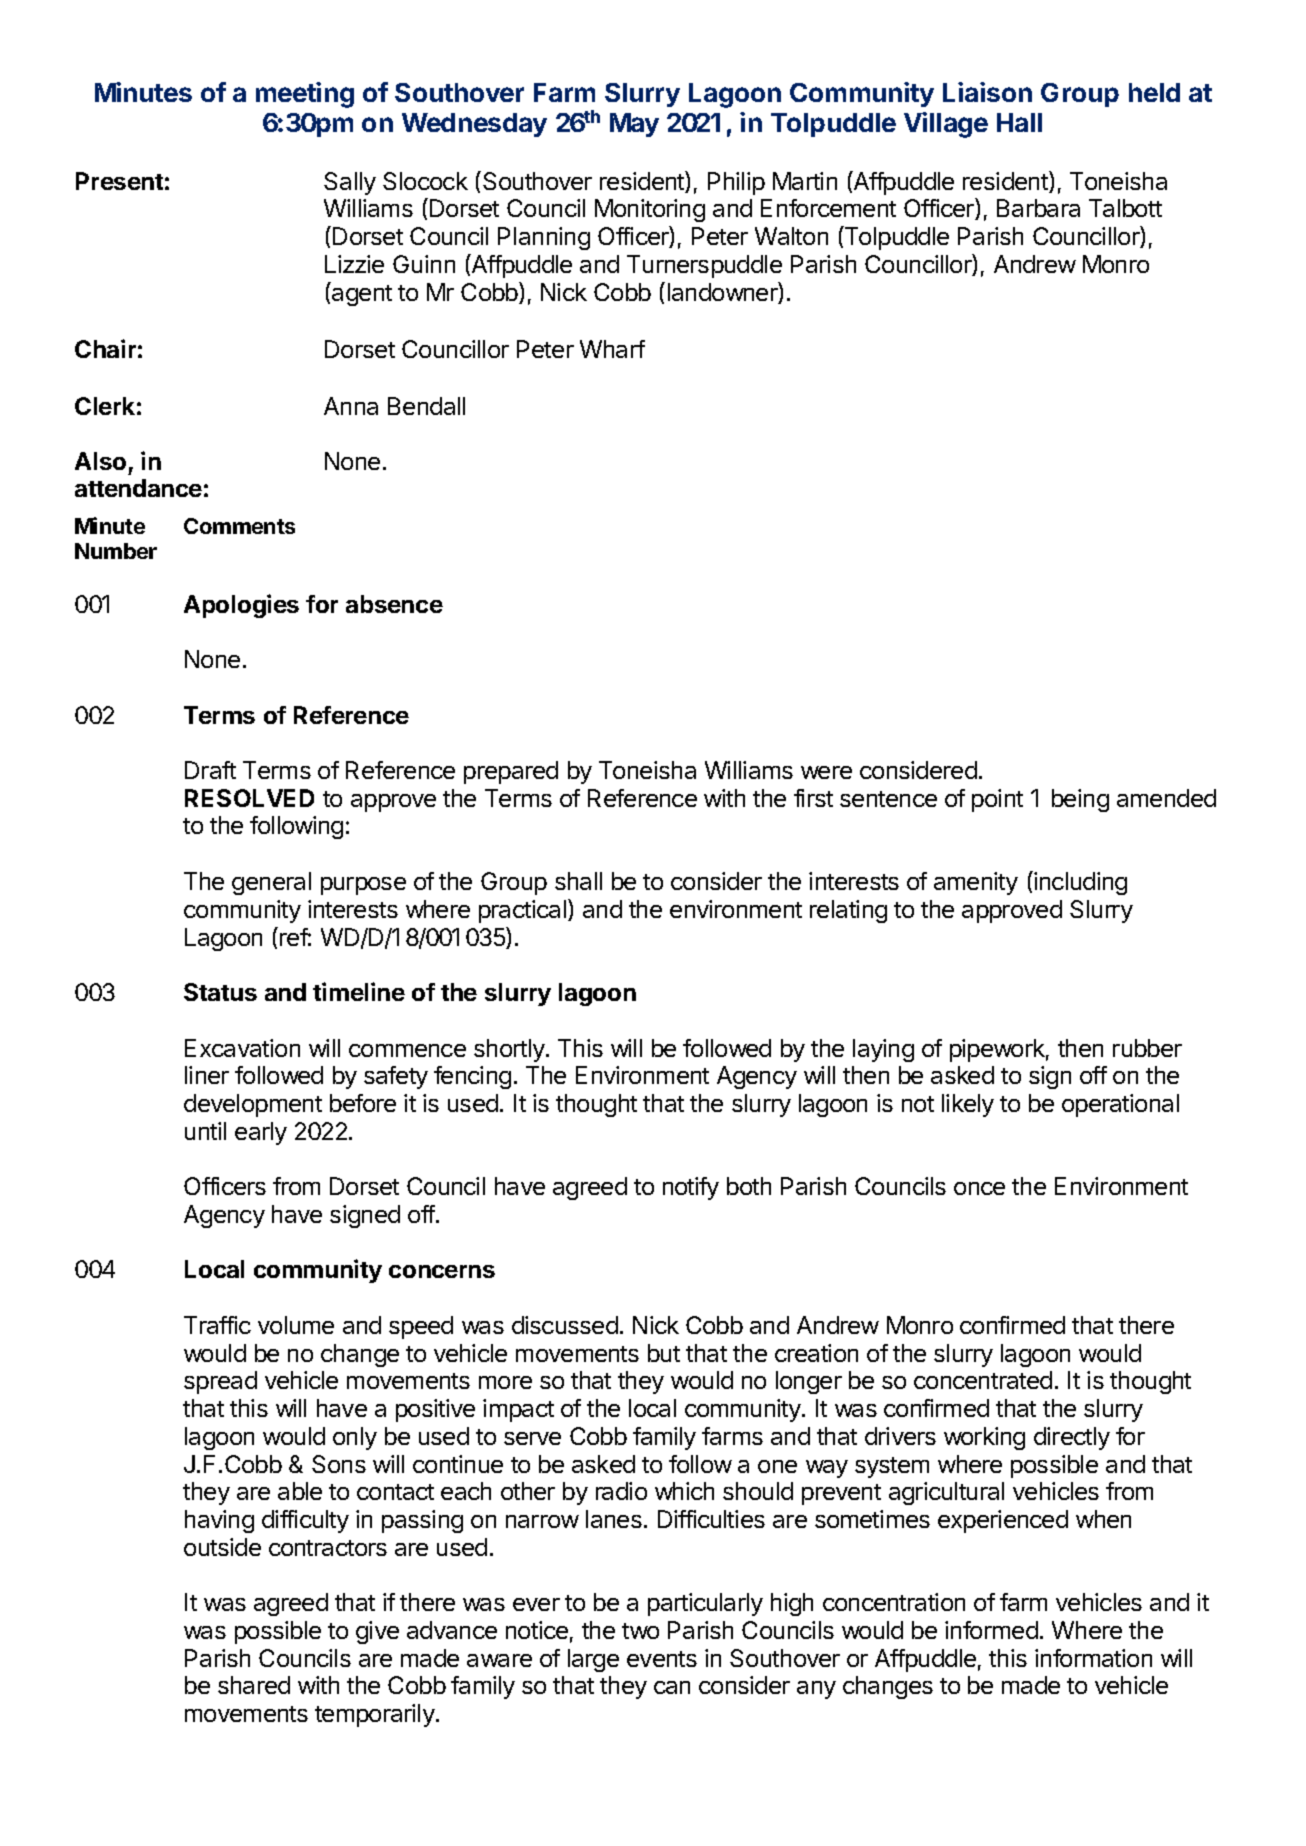 The image size is (1306, 1846). I want to click on information, so click(1093, 1658).
